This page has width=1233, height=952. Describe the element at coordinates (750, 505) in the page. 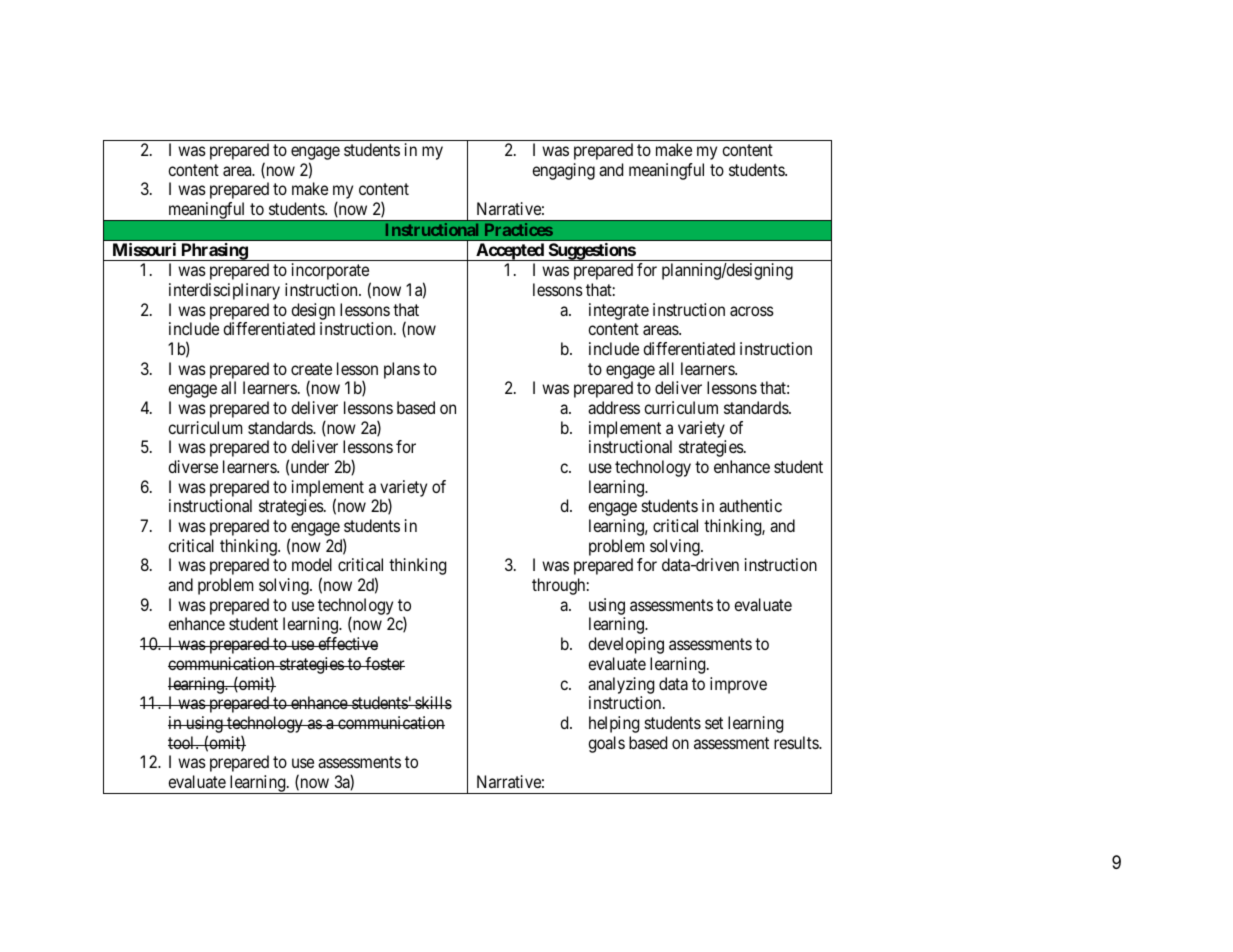

I see `authentic` at that location.
